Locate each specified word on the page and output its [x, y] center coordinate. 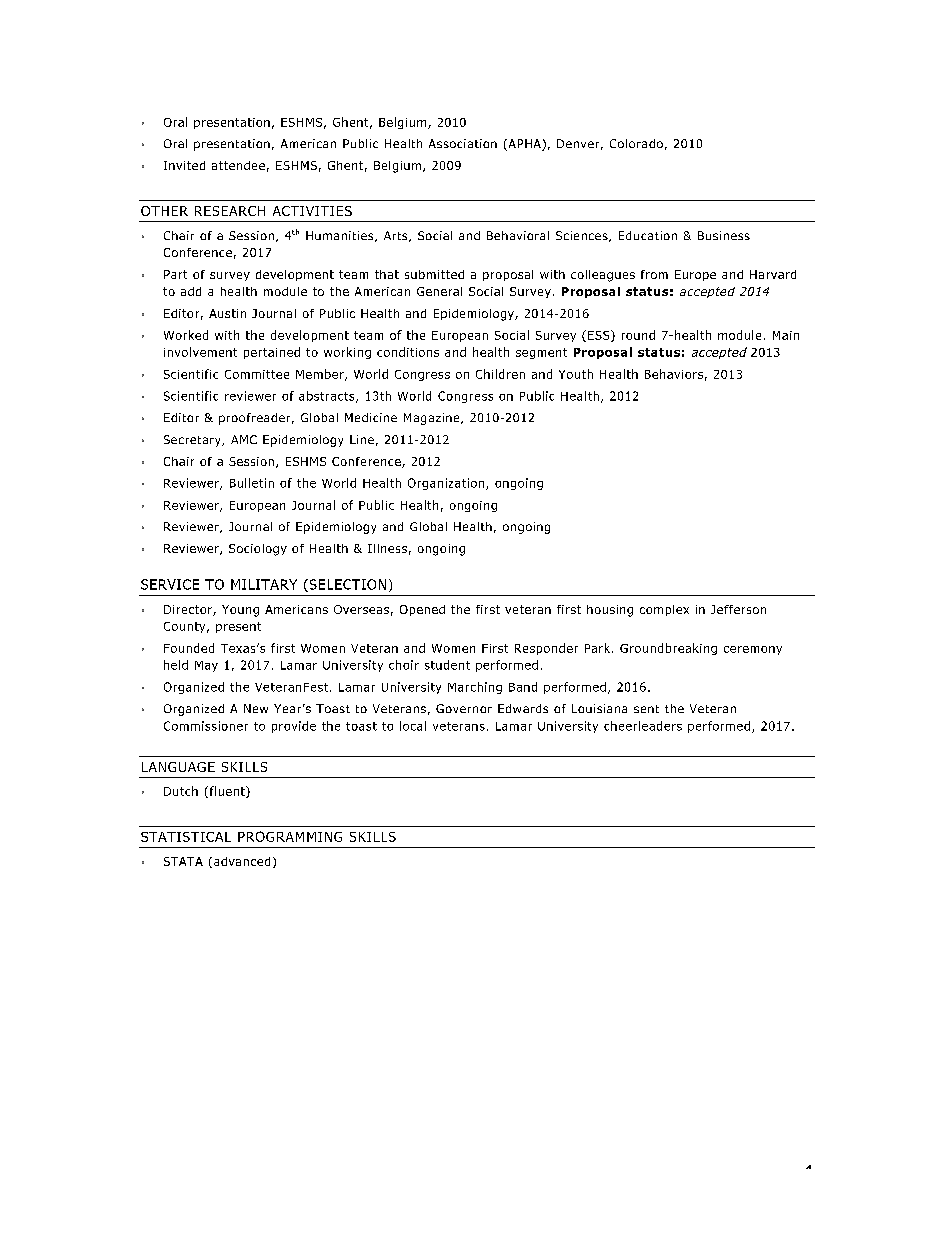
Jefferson [738, 609]
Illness [387, 548]
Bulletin [252, 483]
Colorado [636, 143]
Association [463, 143]
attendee [238, 165]
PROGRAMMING [290, 836]
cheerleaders [643, 726]
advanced [242, 861]
